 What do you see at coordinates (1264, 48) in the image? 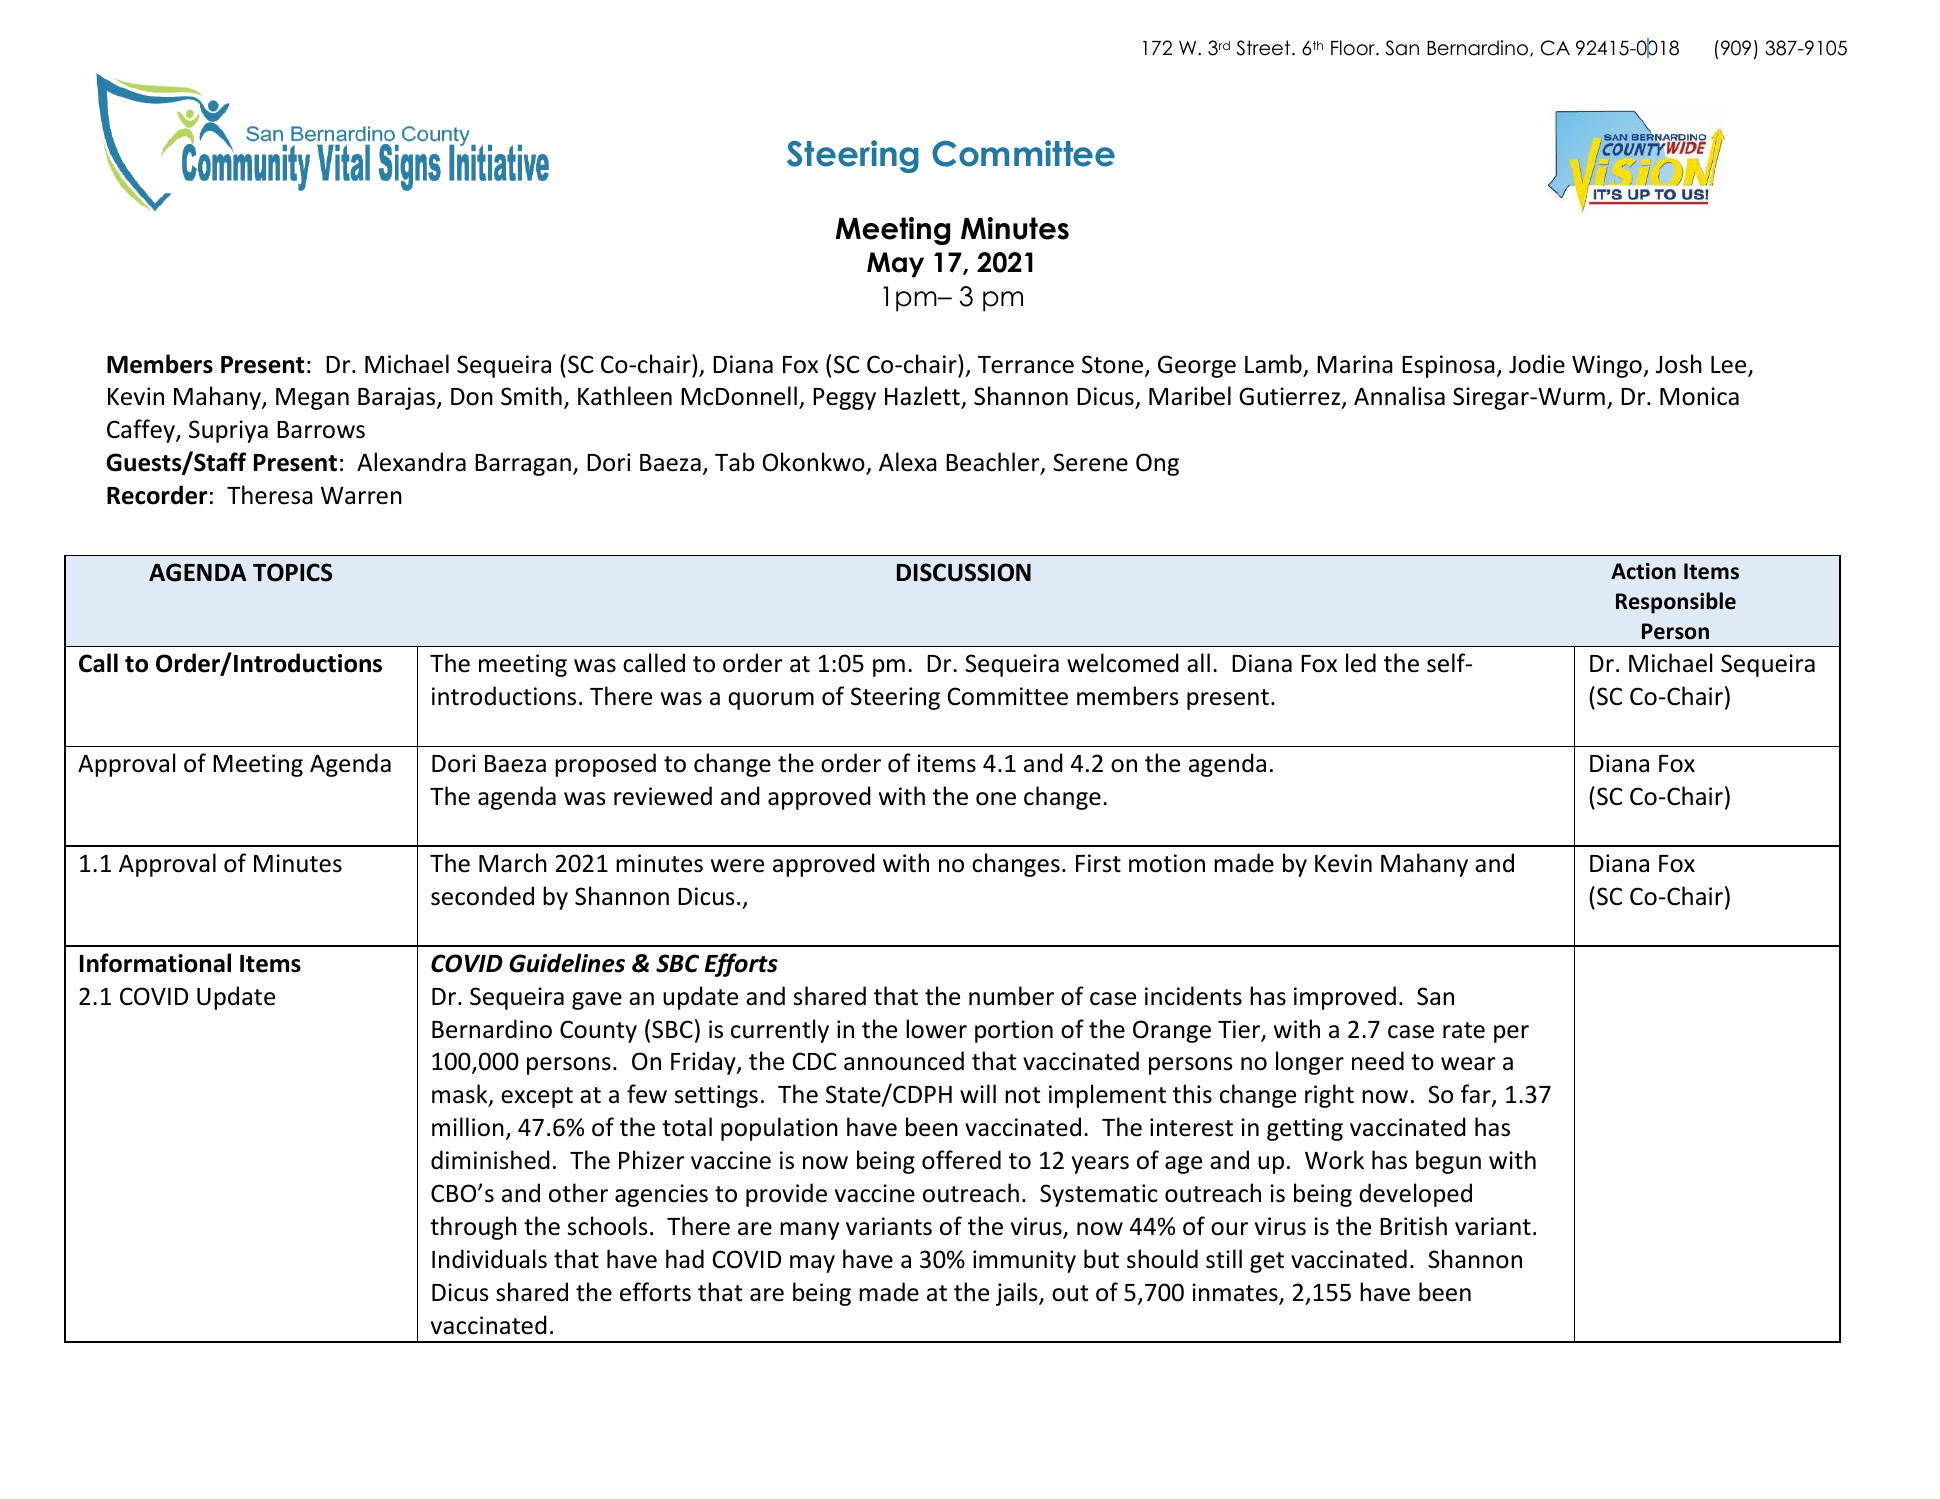
I see `Street` at bounding box center [1264, 48].
